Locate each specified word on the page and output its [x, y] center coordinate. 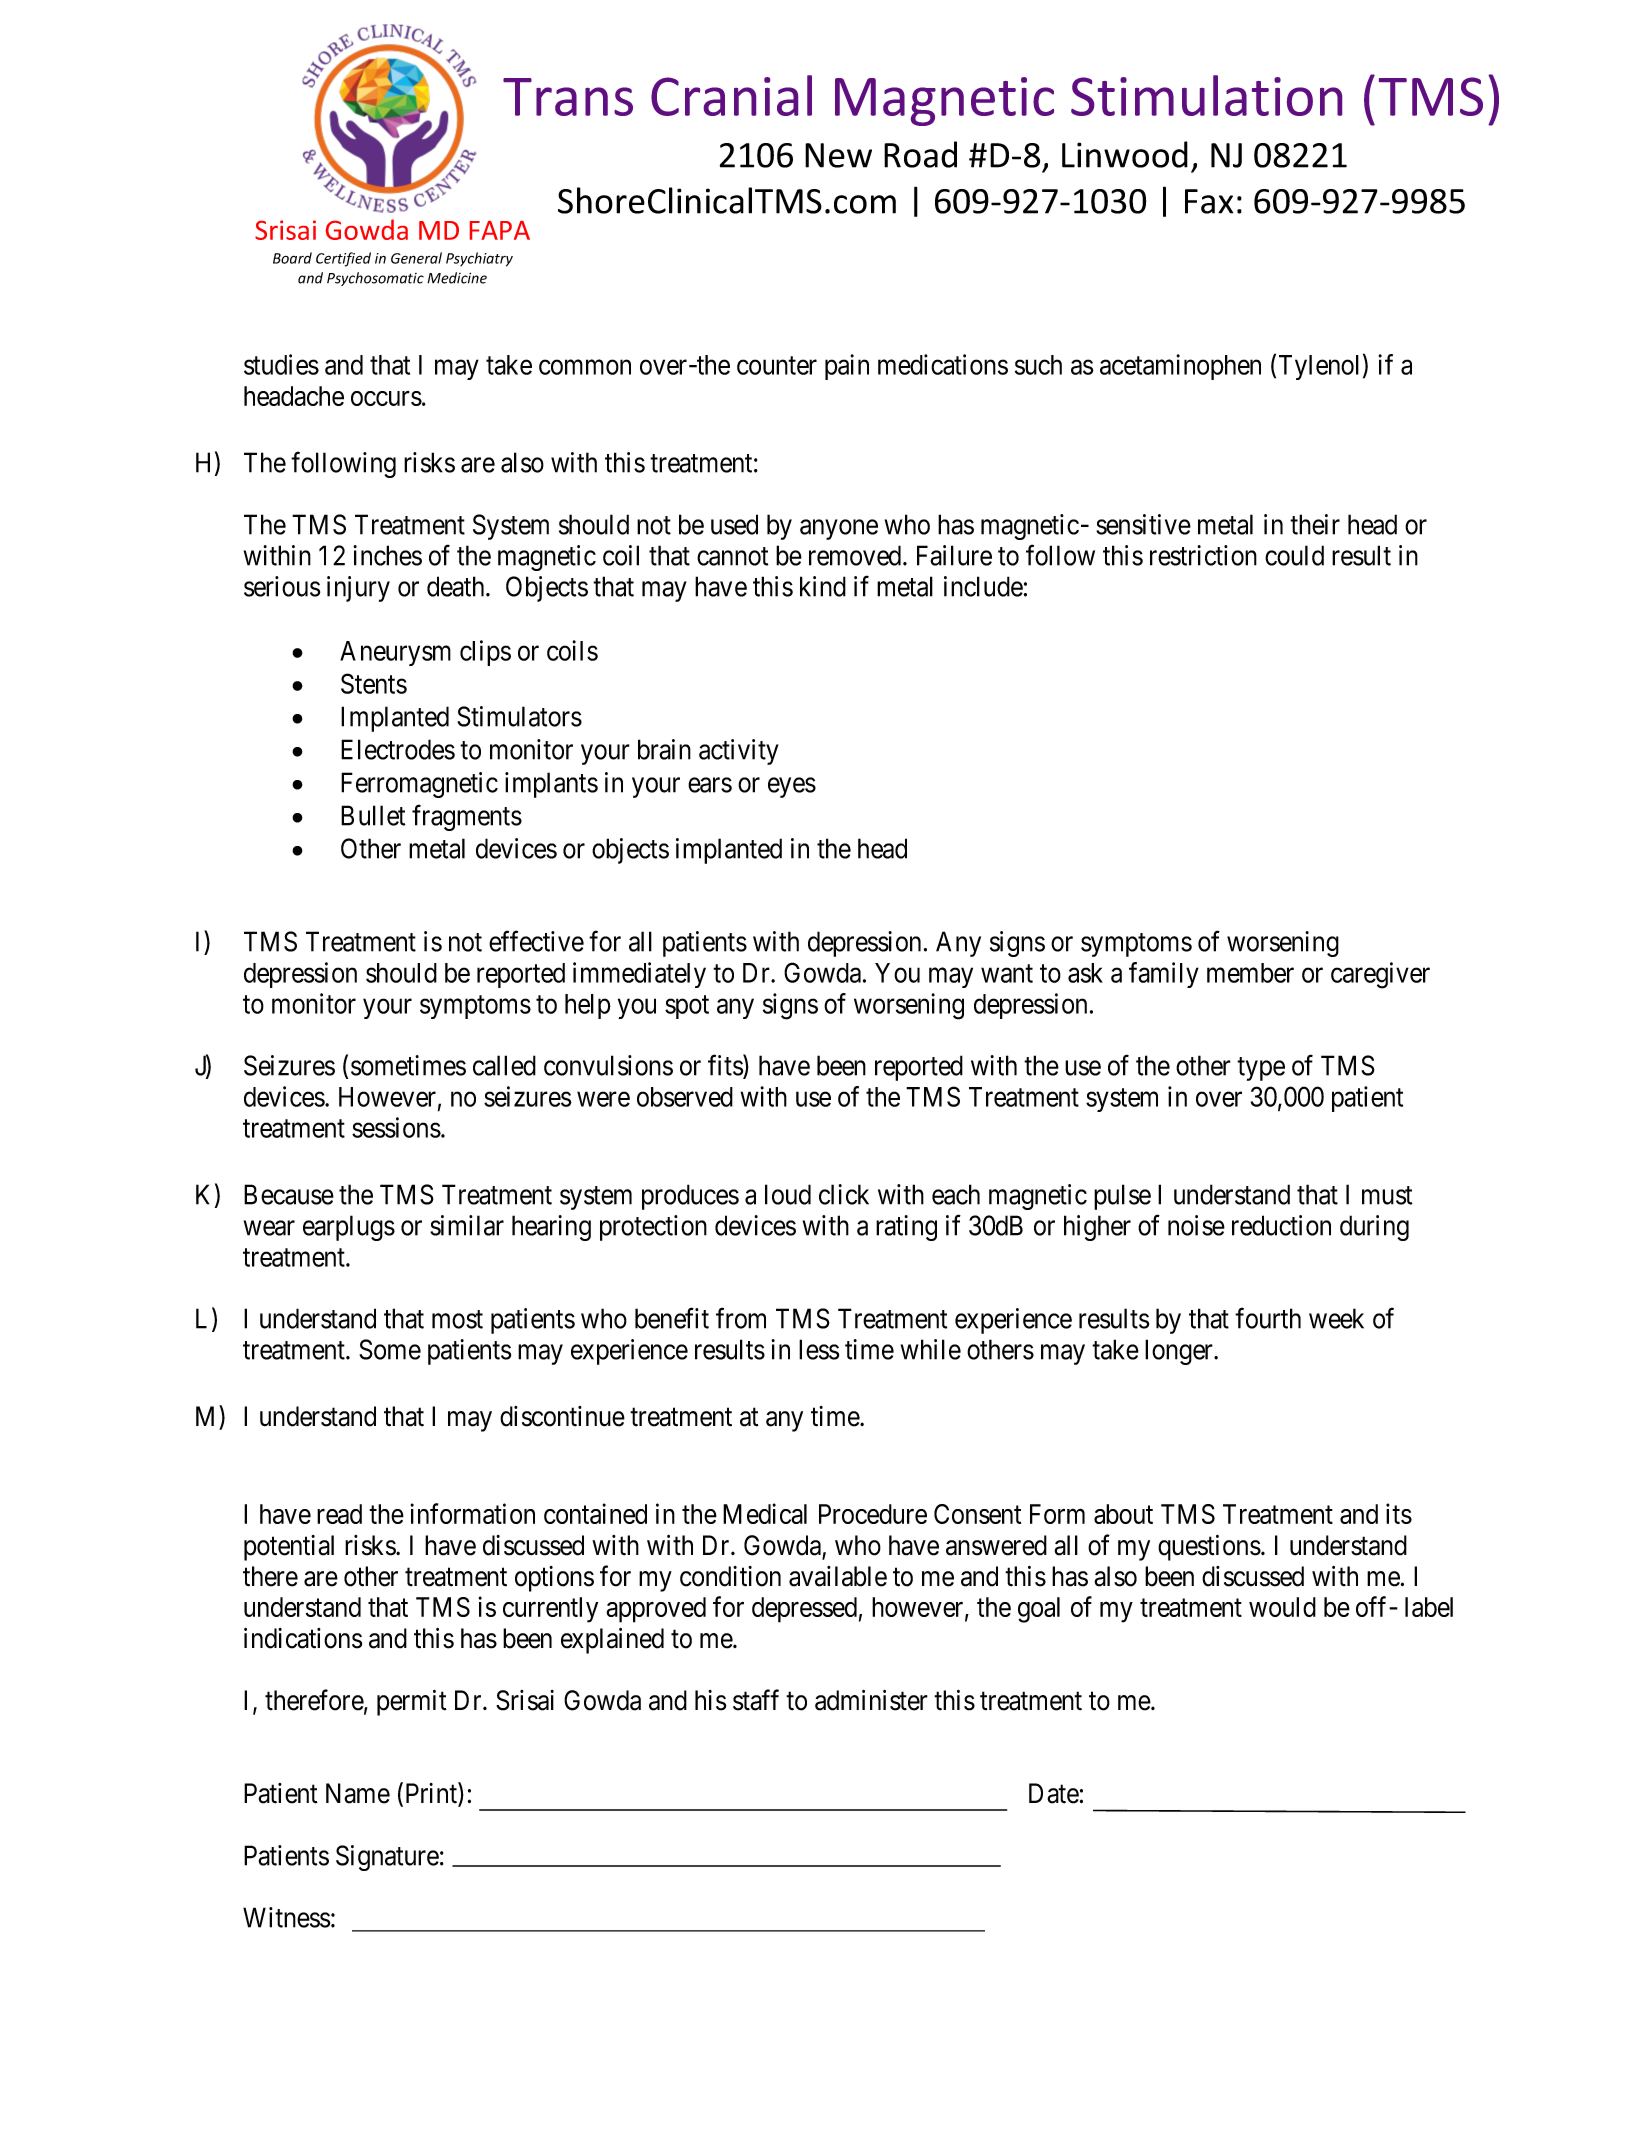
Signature [387, 1858]
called [504, 1065]
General [416, 258]
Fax [1209, 201]
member [1250, 973]
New [838, 155]
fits [726, 1066]
